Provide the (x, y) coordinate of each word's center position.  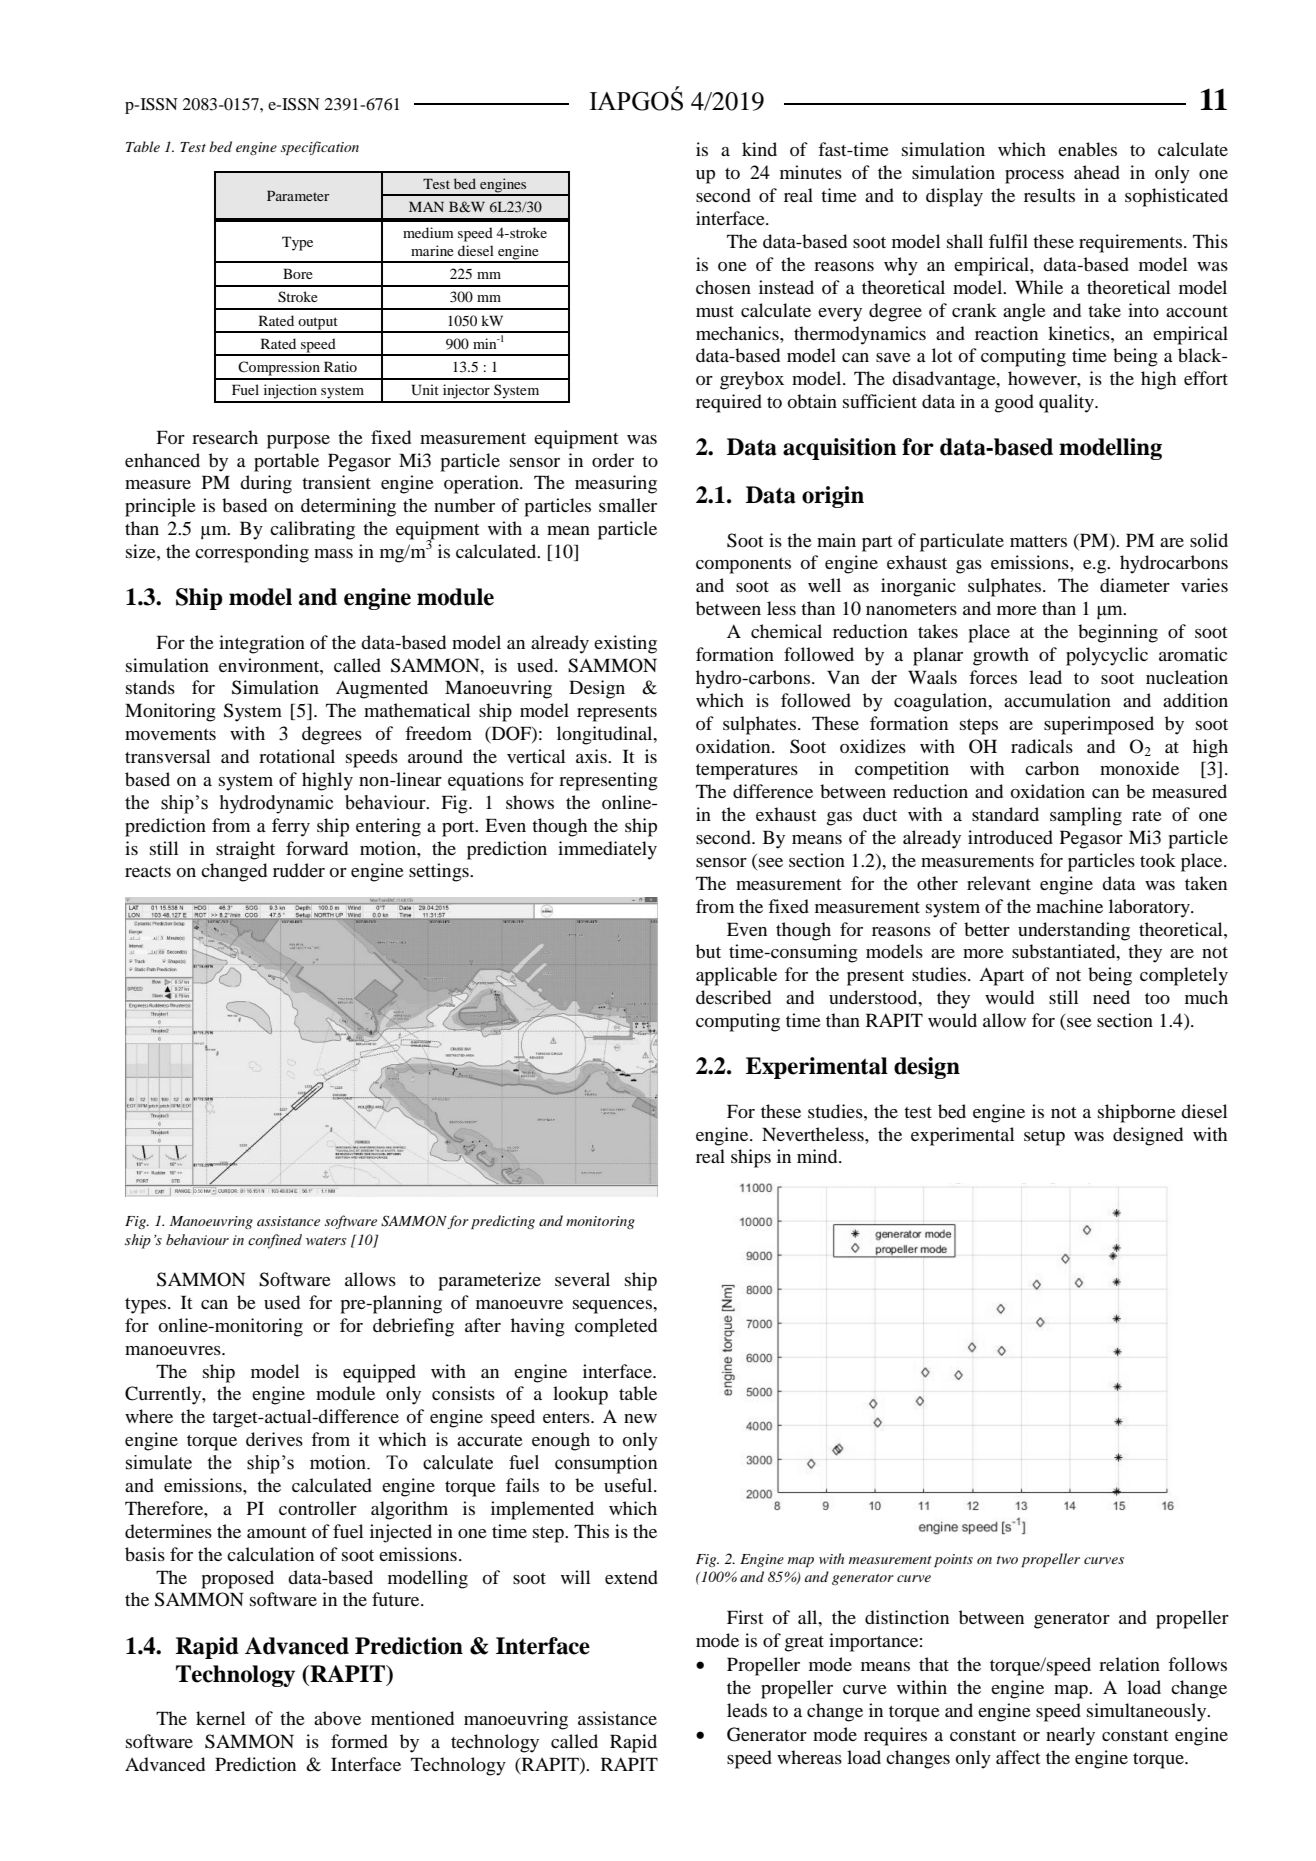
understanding (1074, 931)
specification (320, 148)
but (708, 951)
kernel (220, 1718)
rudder (299, 870)
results (1049, 195)
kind (759, 149)
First (745, 1617)
